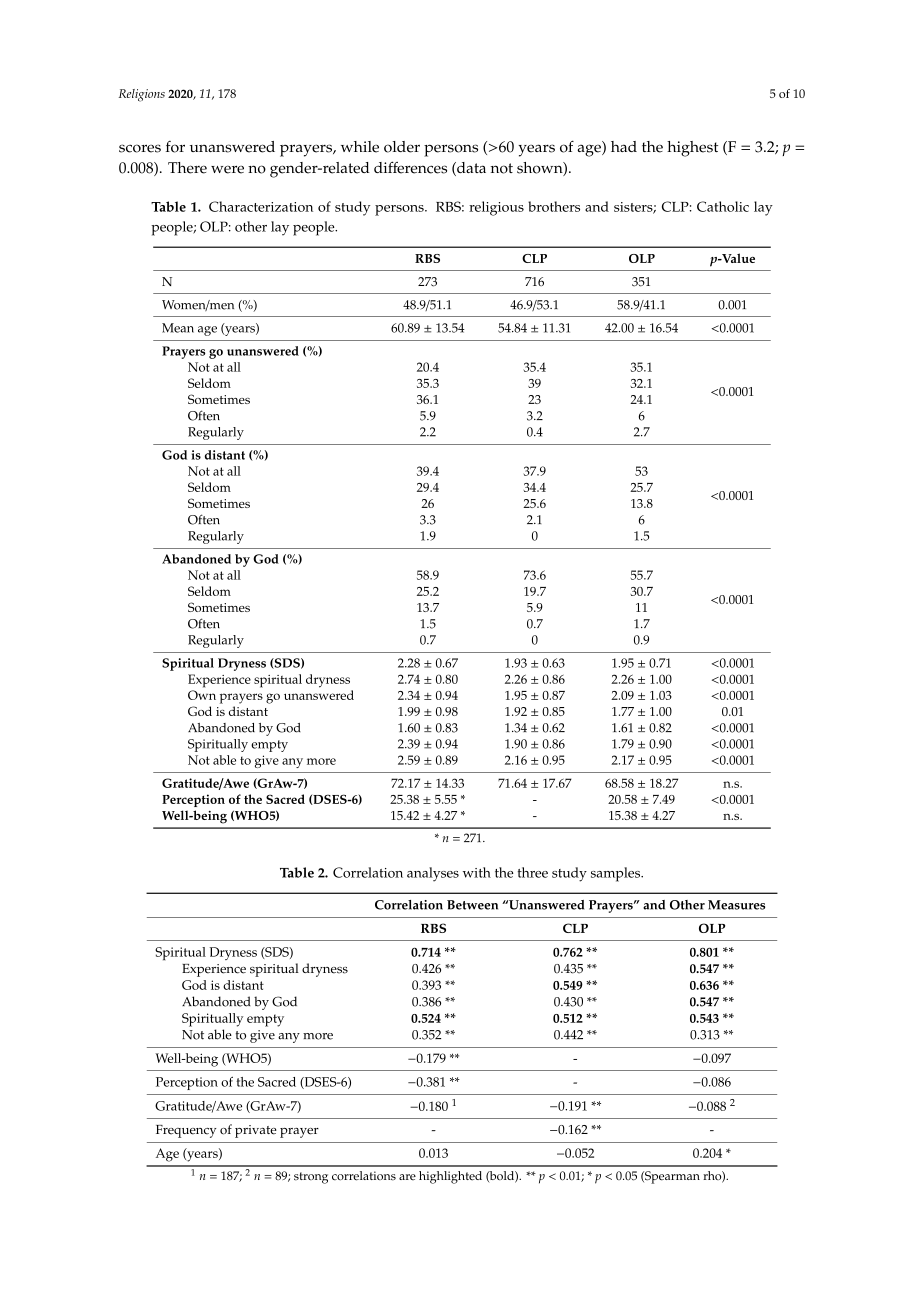  Describe the element at coordinates (407, 1177) in the screenshot. I see `are` at that location.
